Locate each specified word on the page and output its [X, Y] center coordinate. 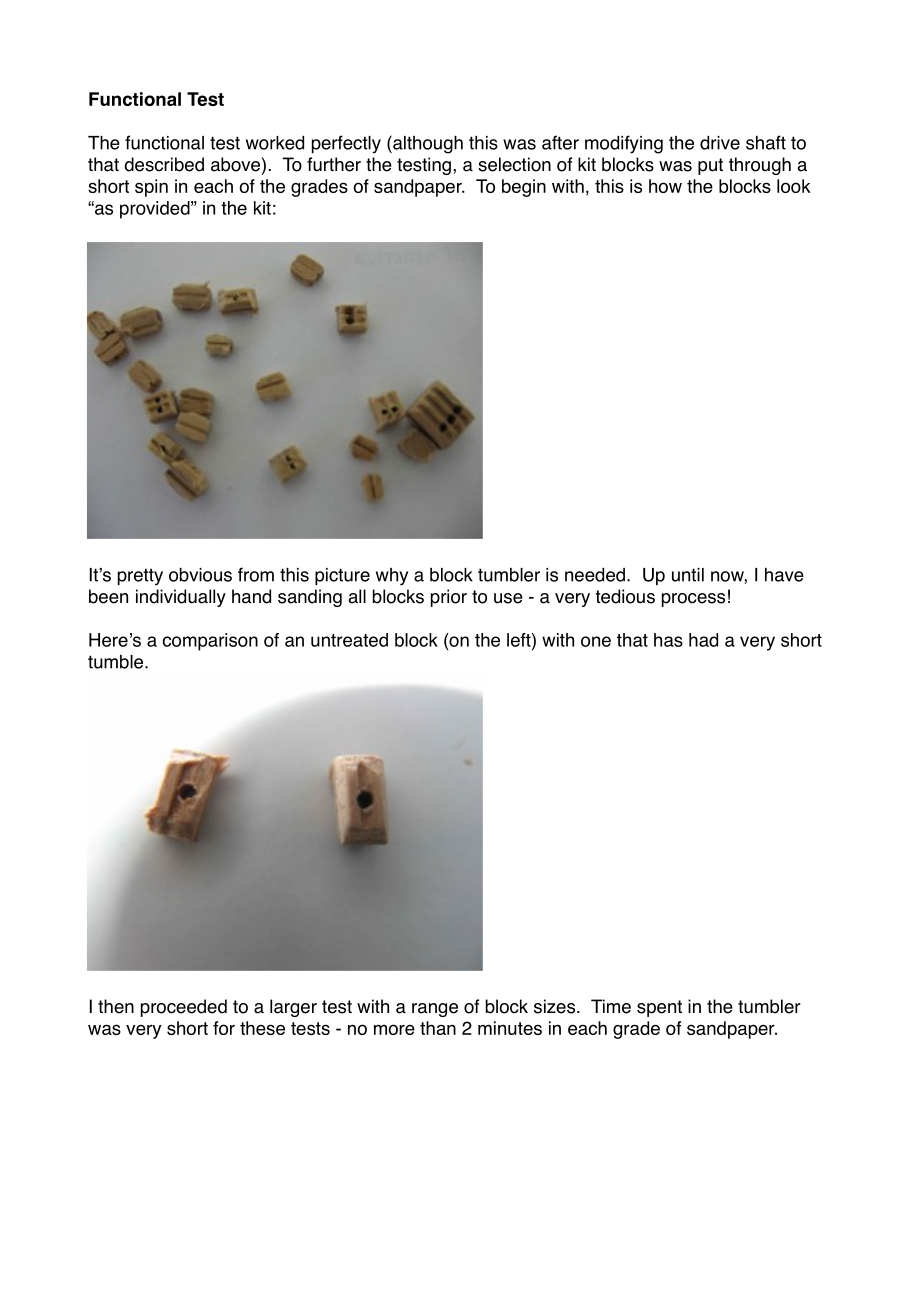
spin [151, 188]
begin [524, 188]
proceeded [184, 1008]
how [665, 186]
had [703, 640]
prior [449, 598]
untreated [349, 640]
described [164, 164]
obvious [200, 575]
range [435, 1010]
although [427, 144]
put [710, 166]
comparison [210, 642]
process [693, 600]
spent [659, 1008]
